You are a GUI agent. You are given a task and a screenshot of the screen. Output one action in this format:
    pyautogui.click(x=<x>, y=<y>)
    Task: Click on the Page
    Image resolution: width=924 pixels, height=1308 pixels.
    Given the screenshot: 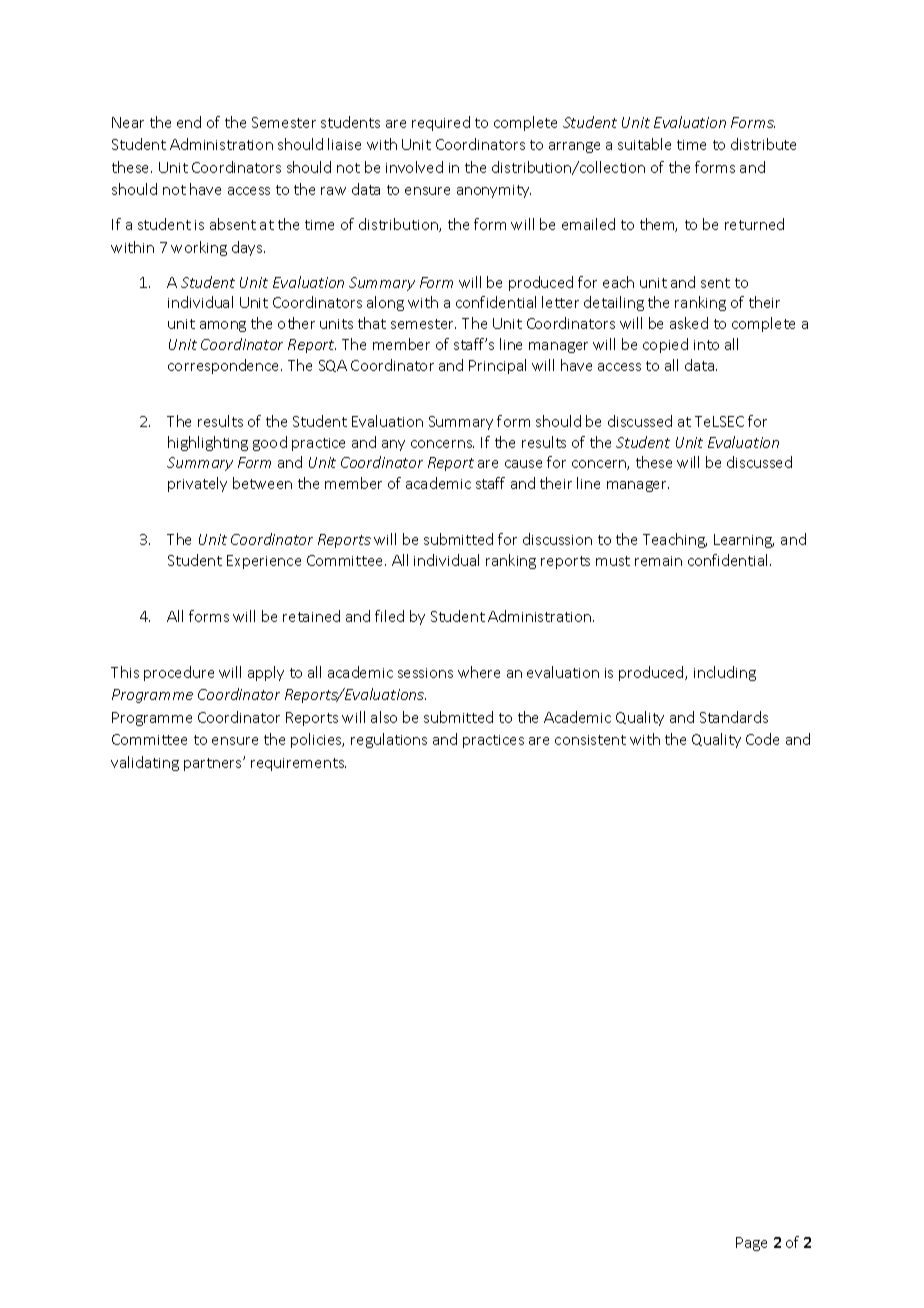 What is the action you would take?
    pyautogui.click(x=751, y=1244)
